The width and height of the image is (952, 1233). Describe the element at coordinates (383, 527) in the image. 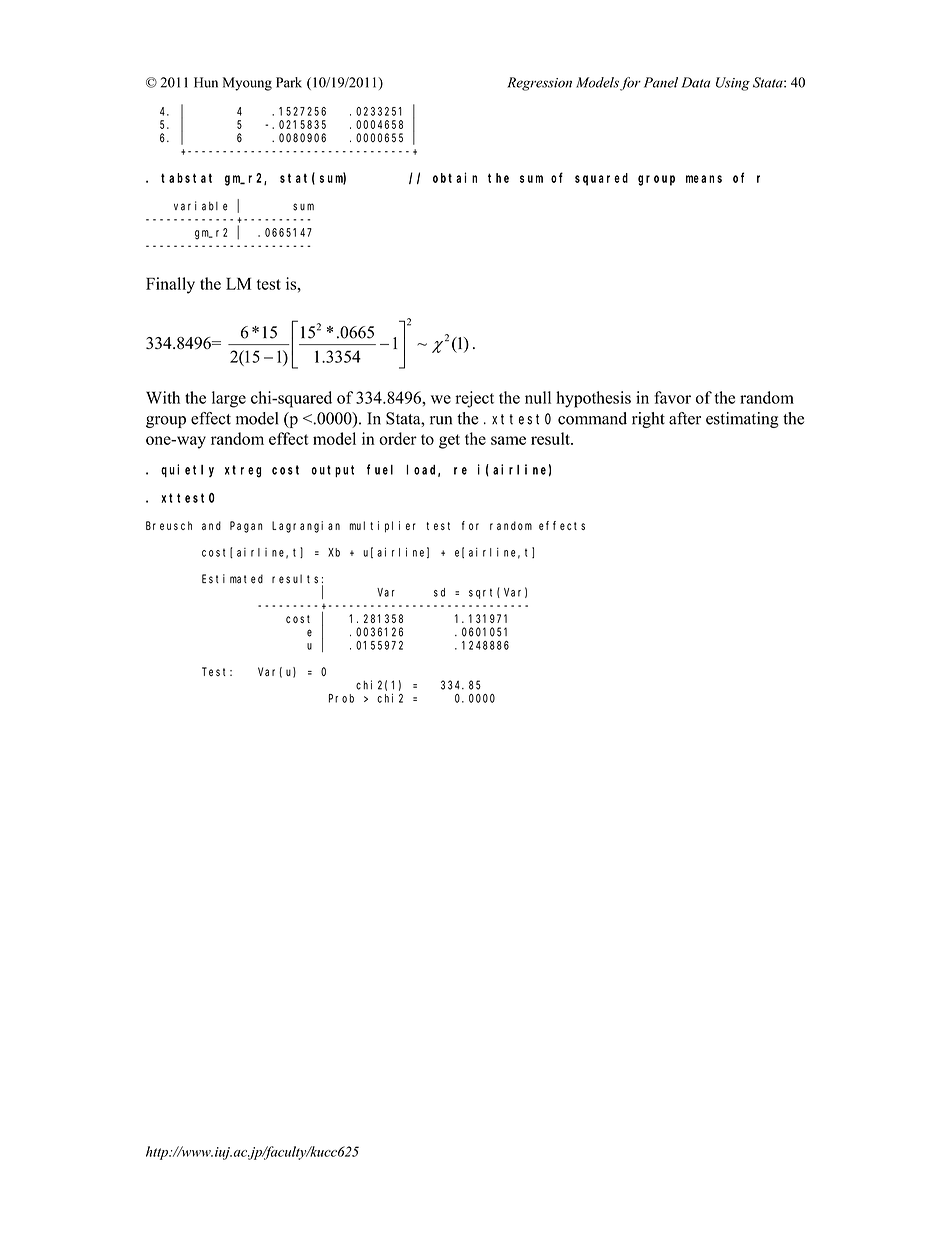

I see `multiplier` at that location.
